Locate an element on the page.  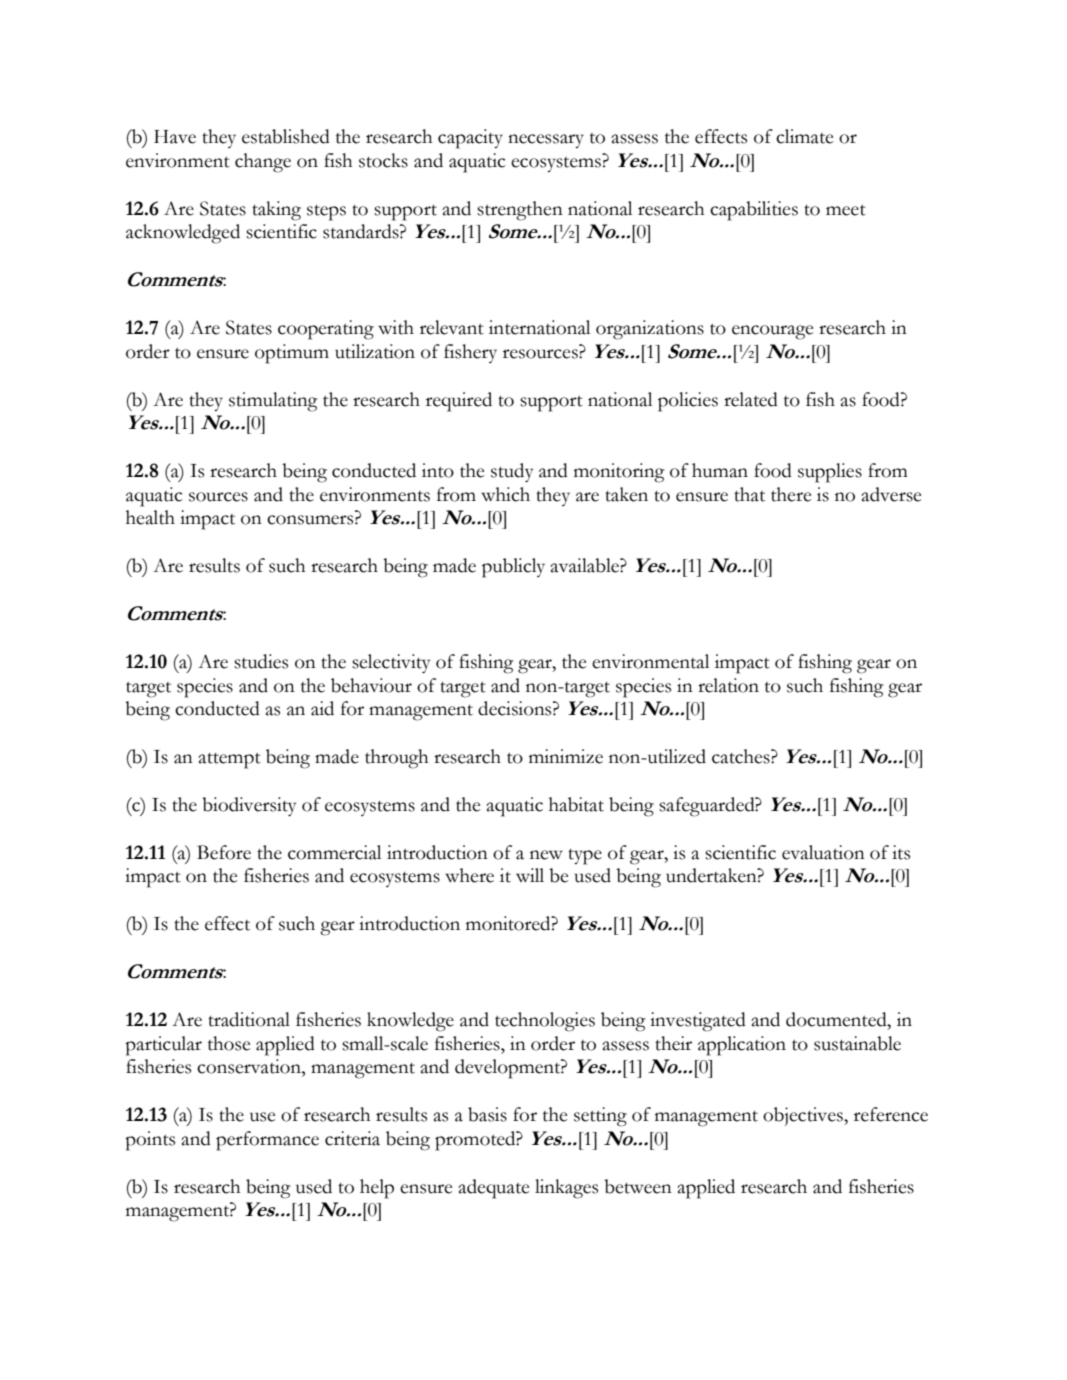
which is located at coordinates (505, 494).
